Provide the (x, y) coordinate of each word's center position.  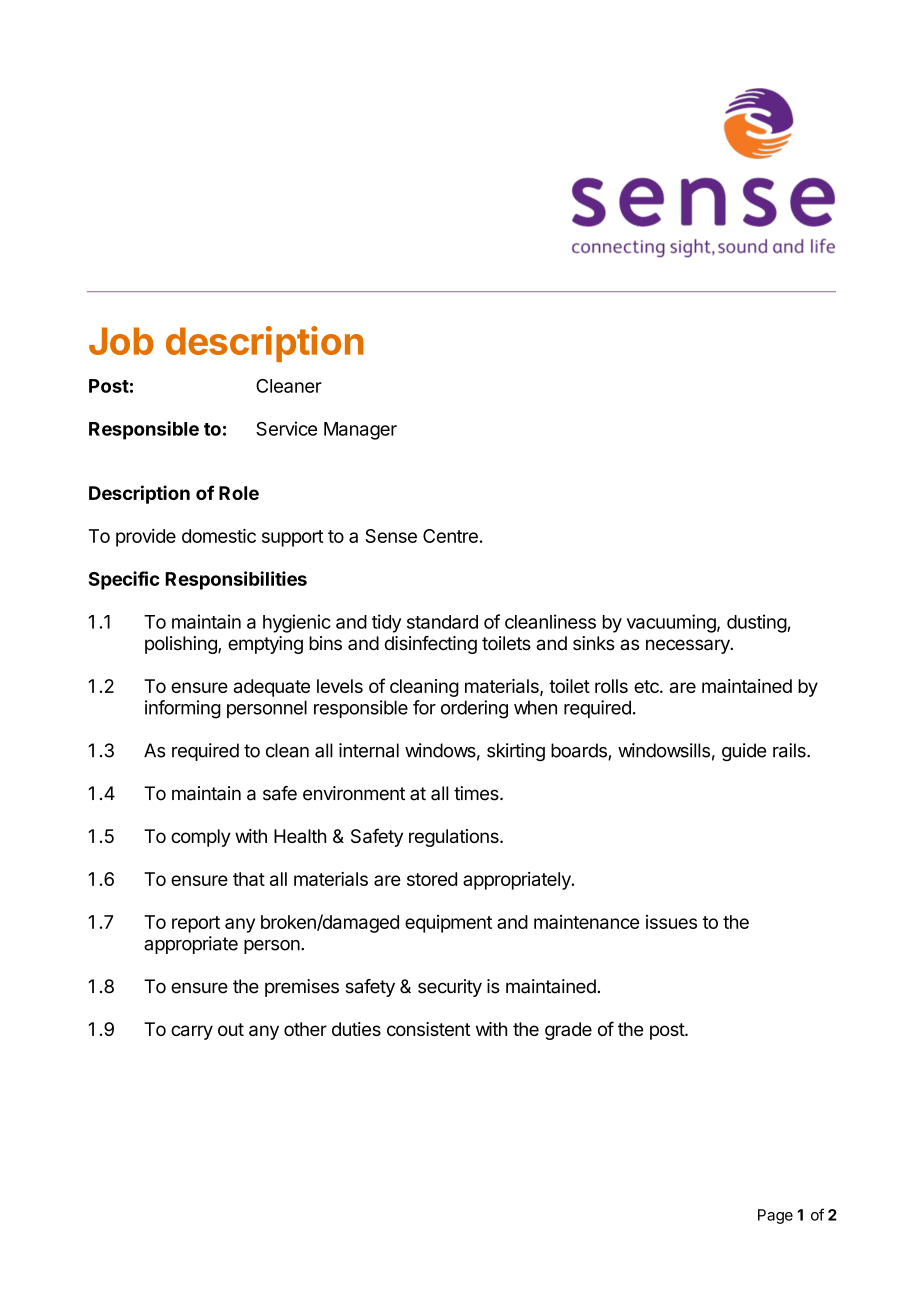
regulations (455, 838)
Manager (360, 431)
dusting (757, 623)
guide (744, 752)
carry (192, 1032)
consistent (429, 1029)
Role (239, 493)
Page (775, 1216)
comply (201, 838)
